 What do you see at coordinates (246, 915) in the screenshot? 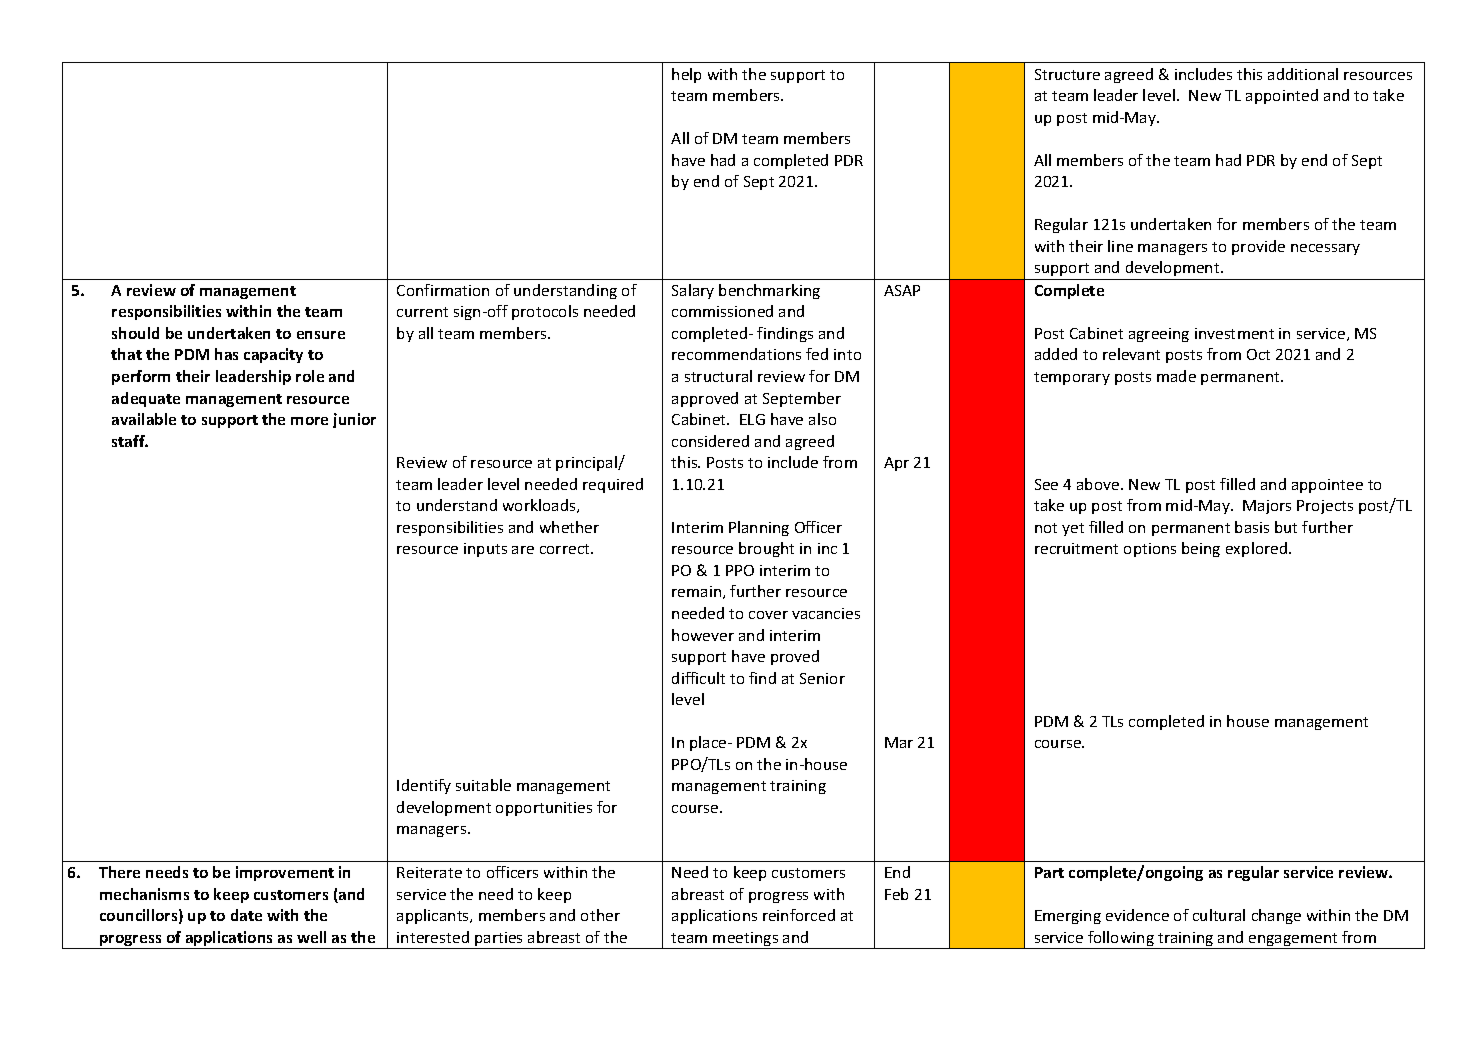
I see `date` at bounding box center [246, 915].
